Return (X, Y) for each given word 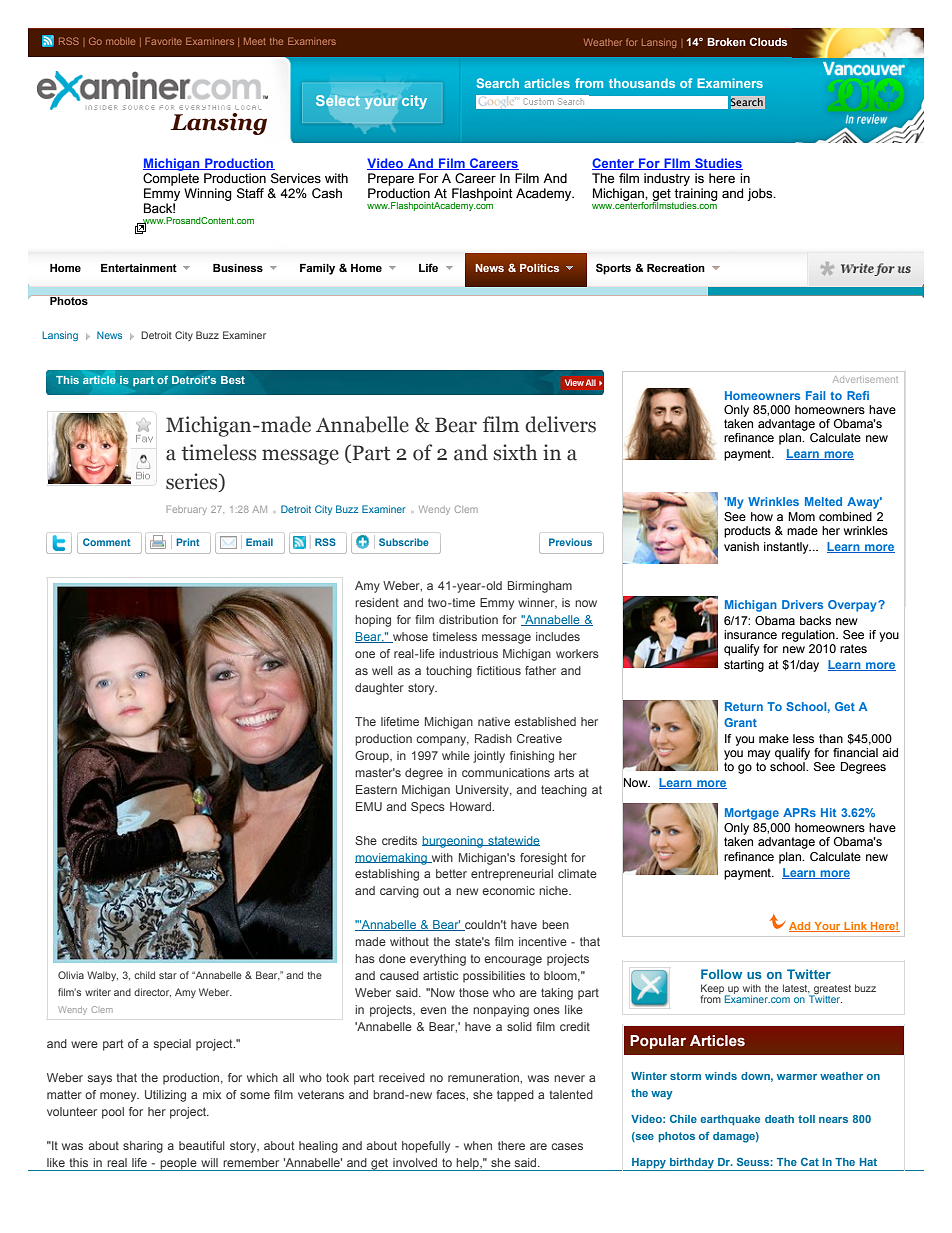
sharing (143, 1147)
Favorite (163, 41)
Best (233, 380)
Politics (539, 268)
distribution (468, 619)
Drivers (802, 604)
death (779, 1119)
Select (338, 100)
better (451, 873)
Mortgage (752, 814)
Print (188, 542)
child (144, 975)
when (478, 1145)
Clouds (768, 41)
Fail (815, 395)
